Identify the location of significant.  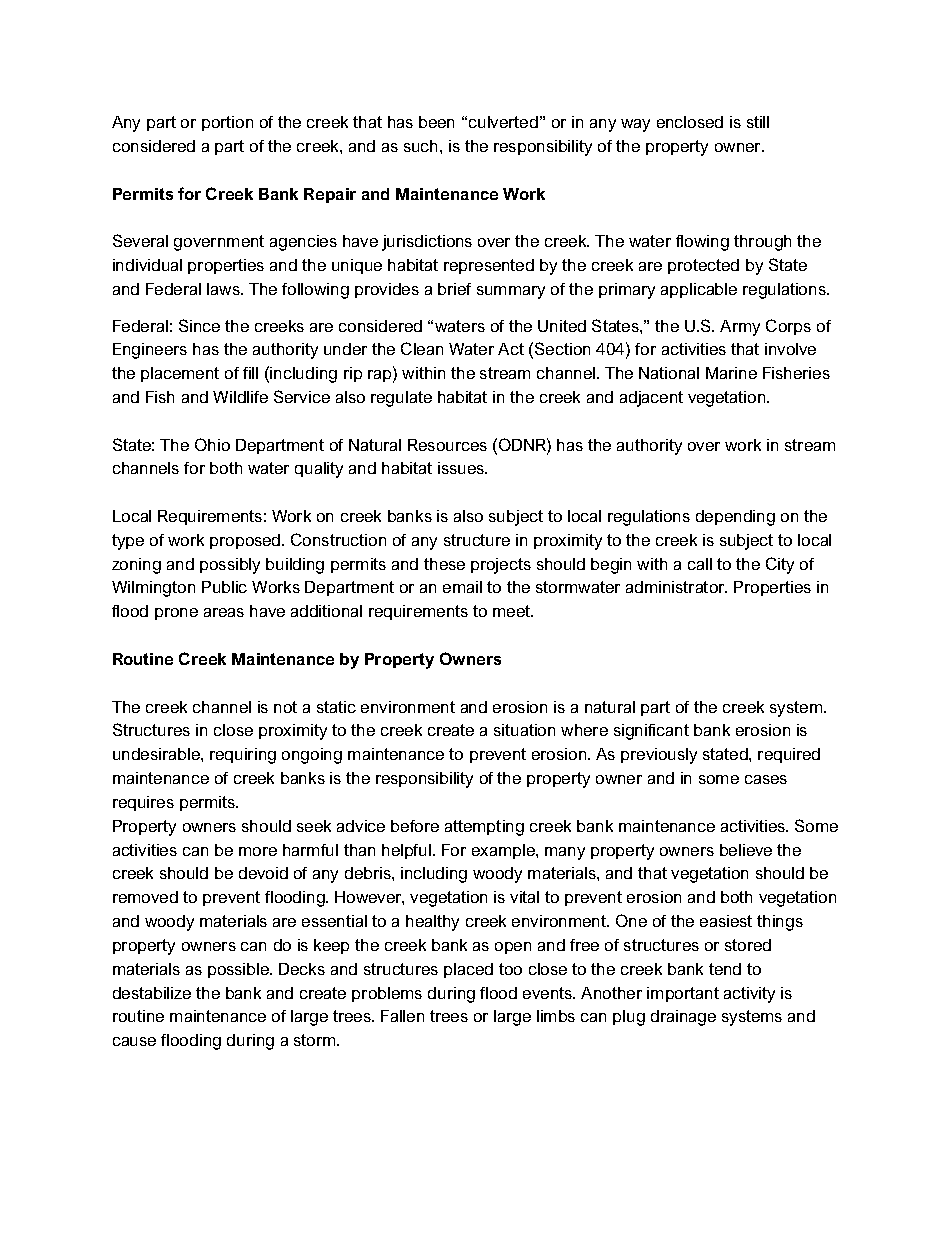
(651, 732).
